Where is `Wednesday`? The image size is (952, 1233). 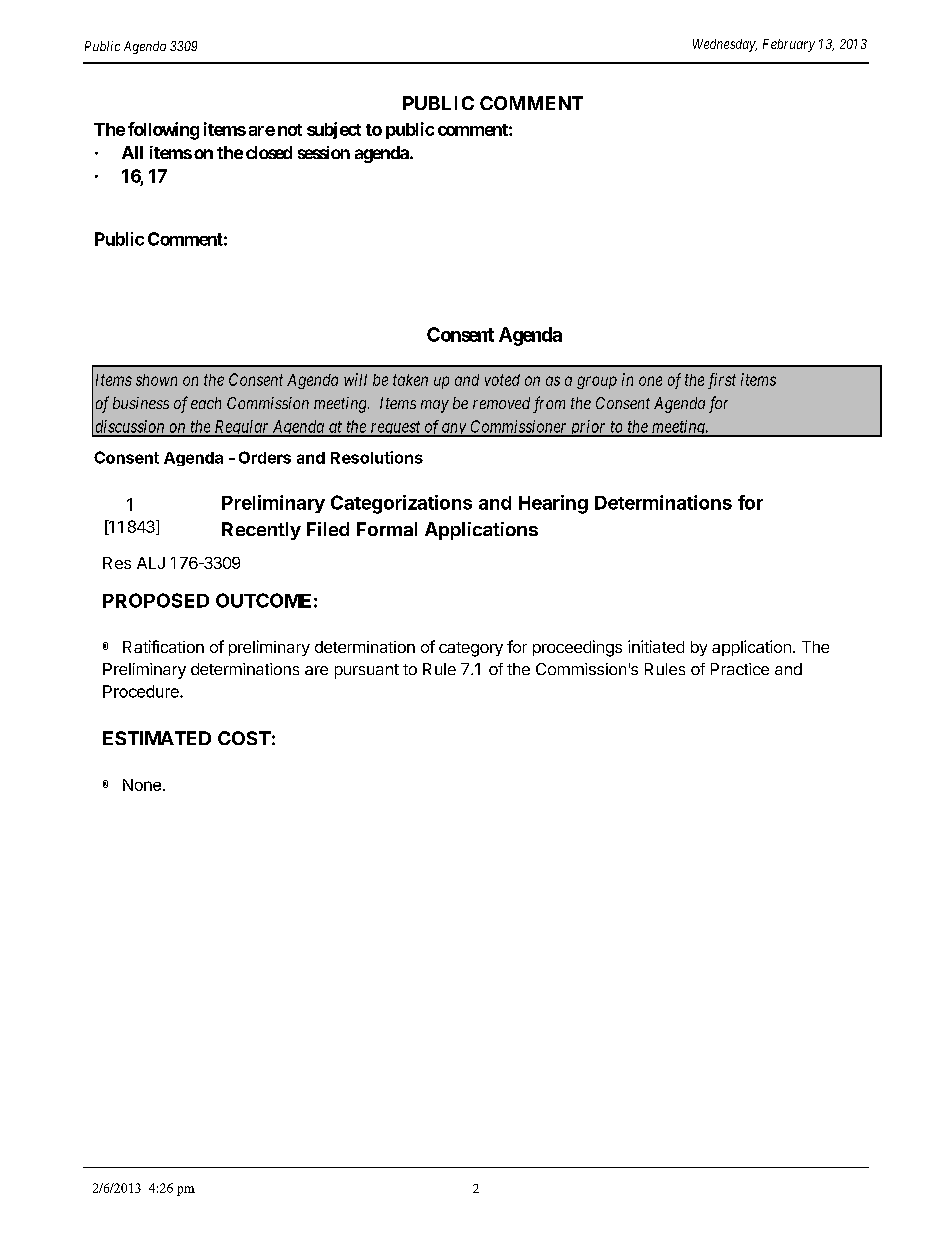
Wednesday is located at coordinates (725, 45).
